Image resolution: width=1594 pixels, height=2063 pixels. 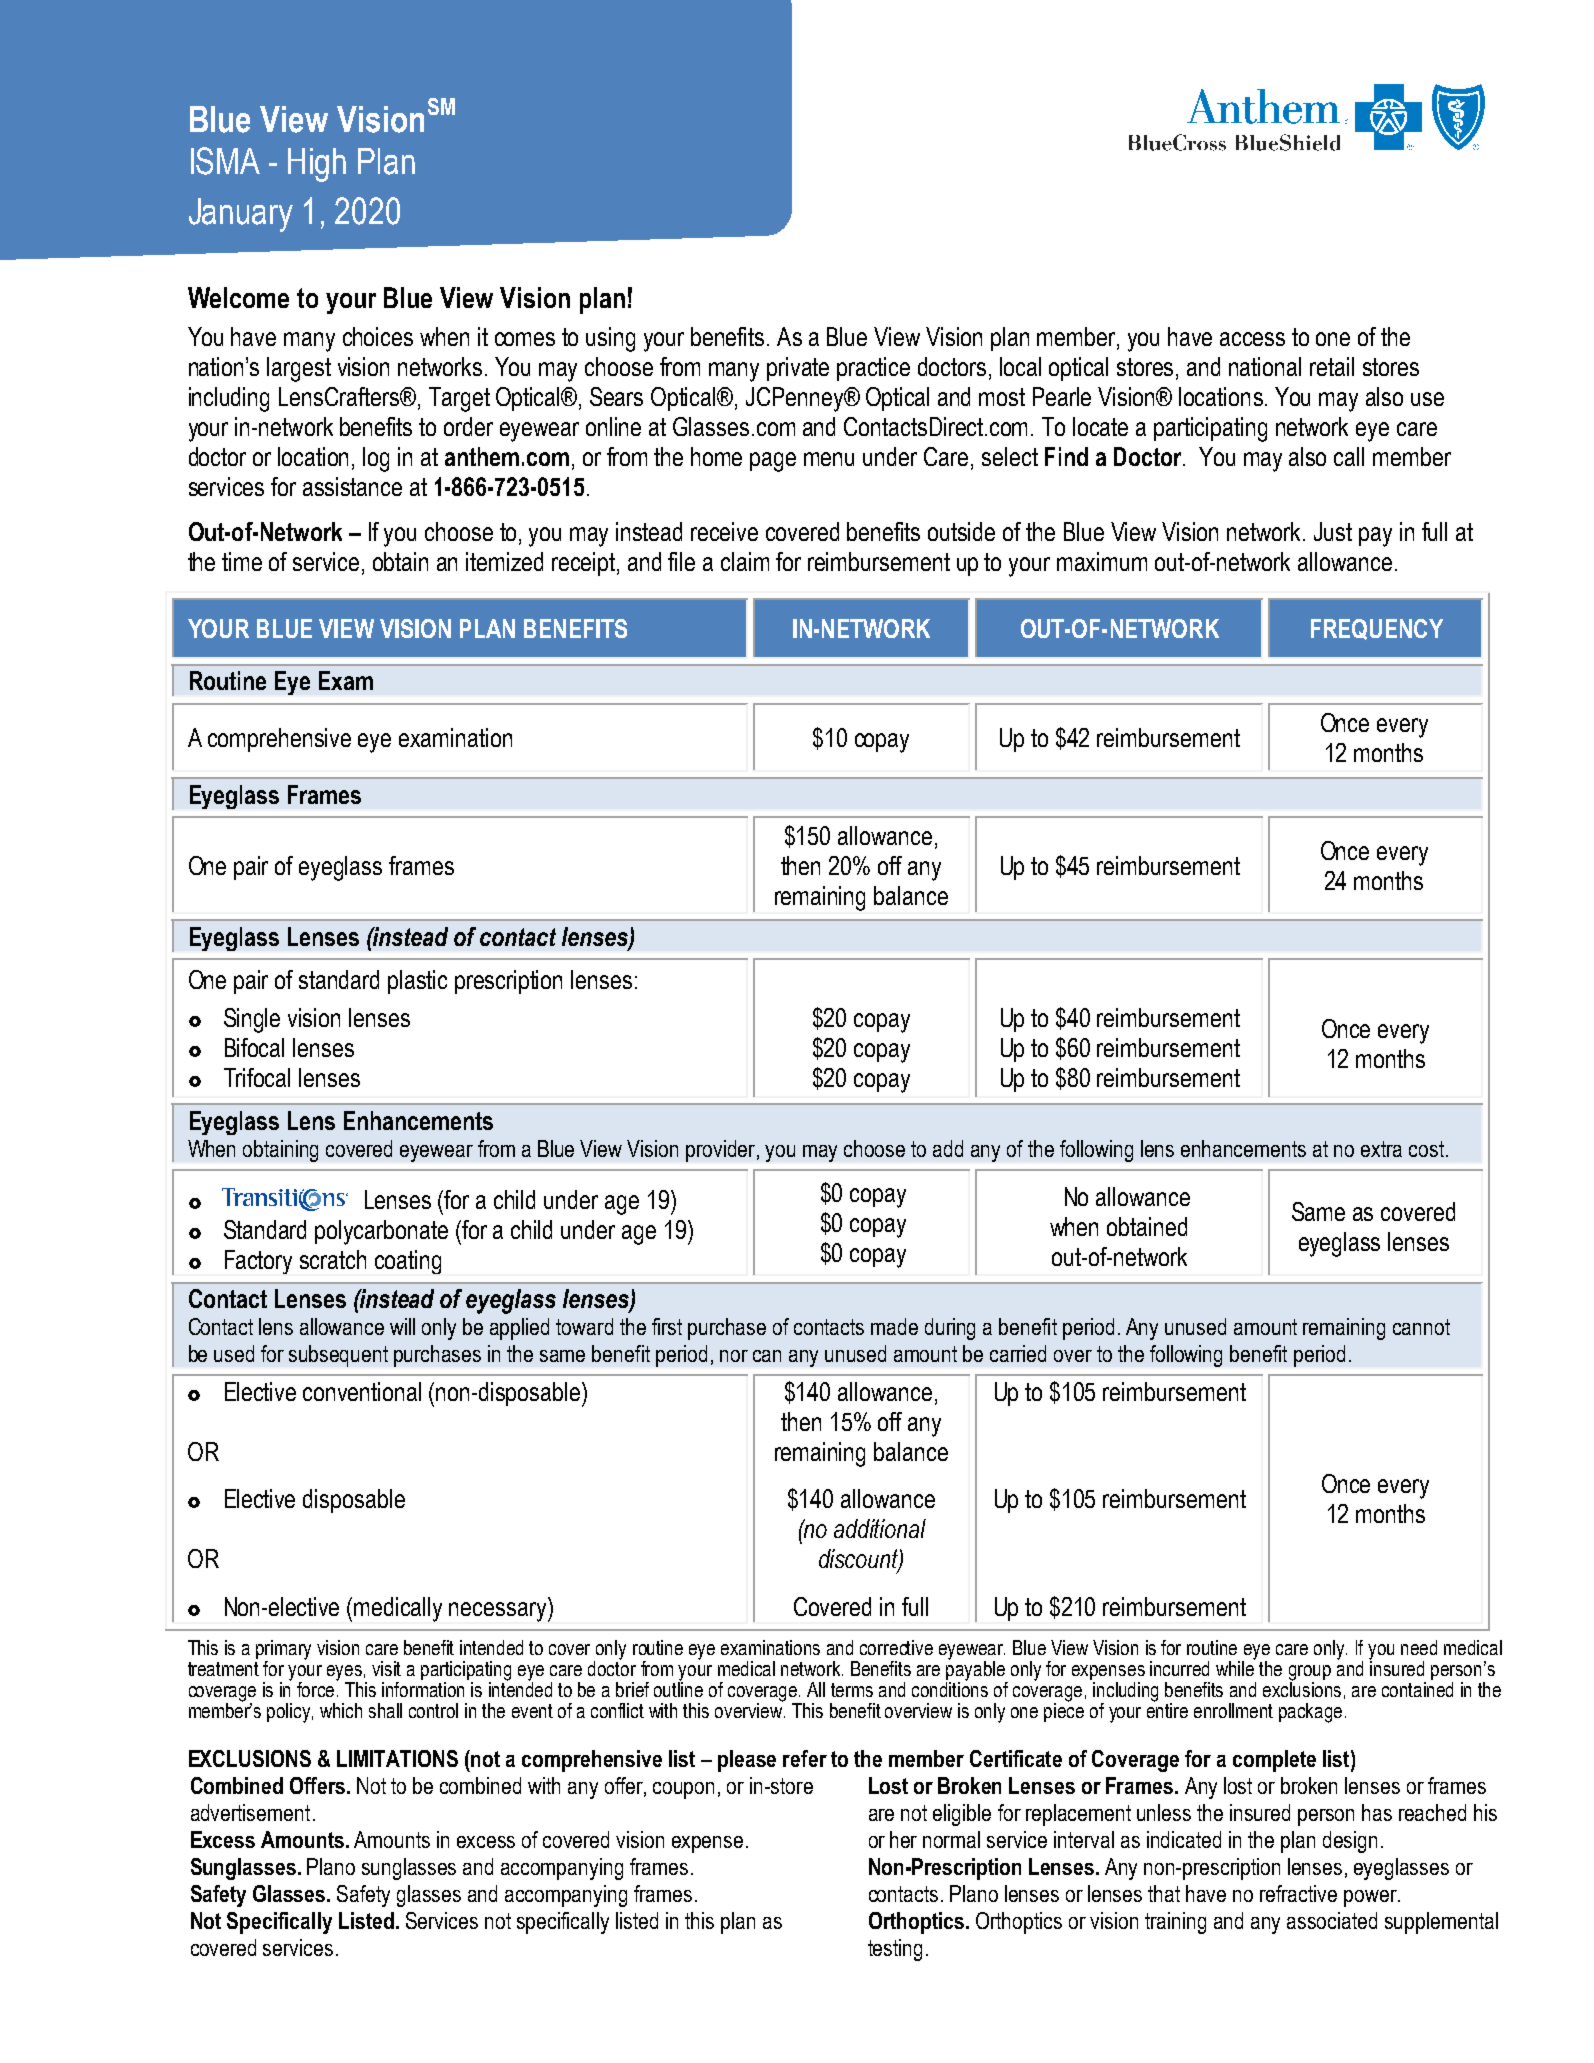 What do you see at coordinates (417, 982) in the document?
I see `plastic` at bounding box center [417, 982].
